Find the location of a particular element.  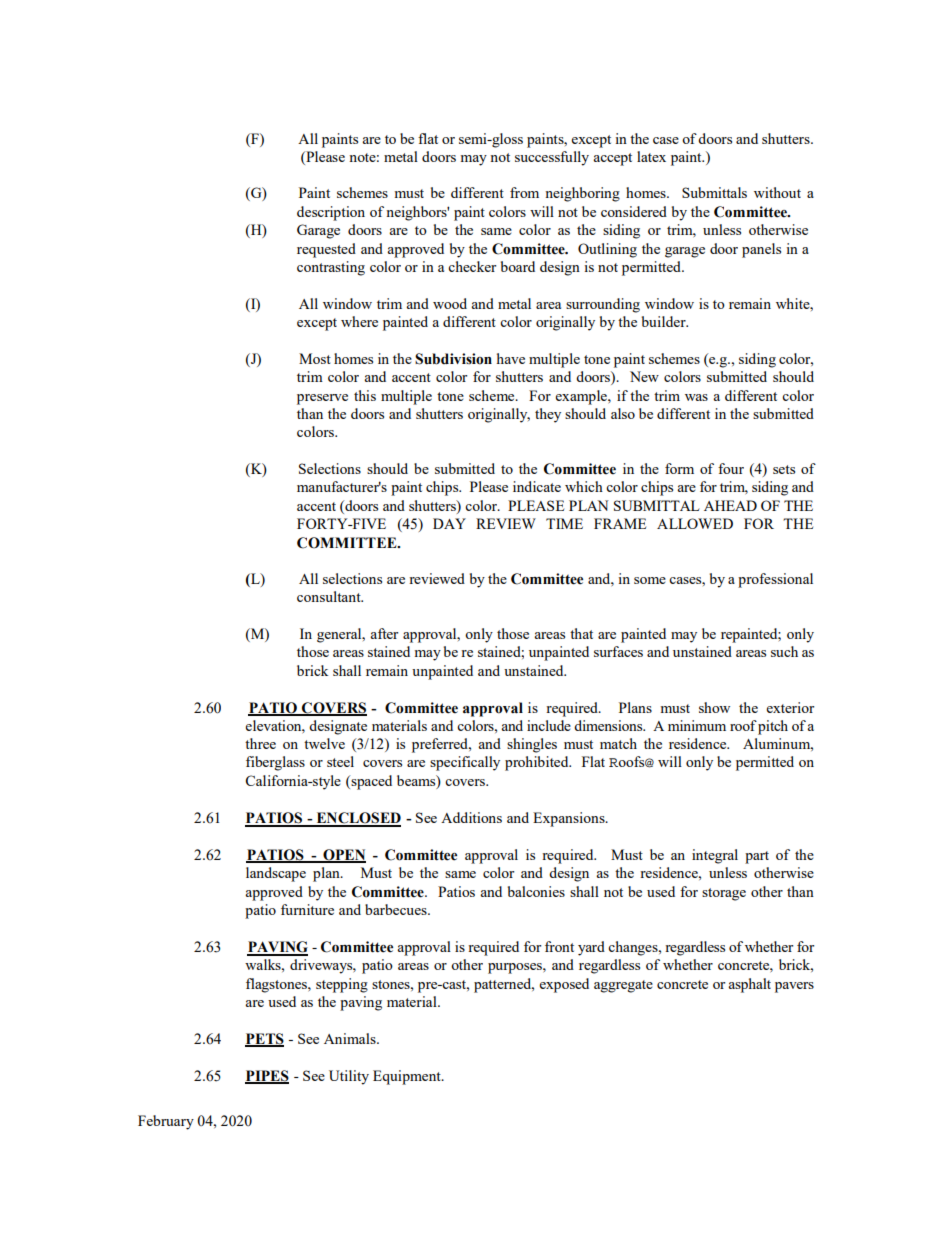

such is located at coordinates (784, 651).
